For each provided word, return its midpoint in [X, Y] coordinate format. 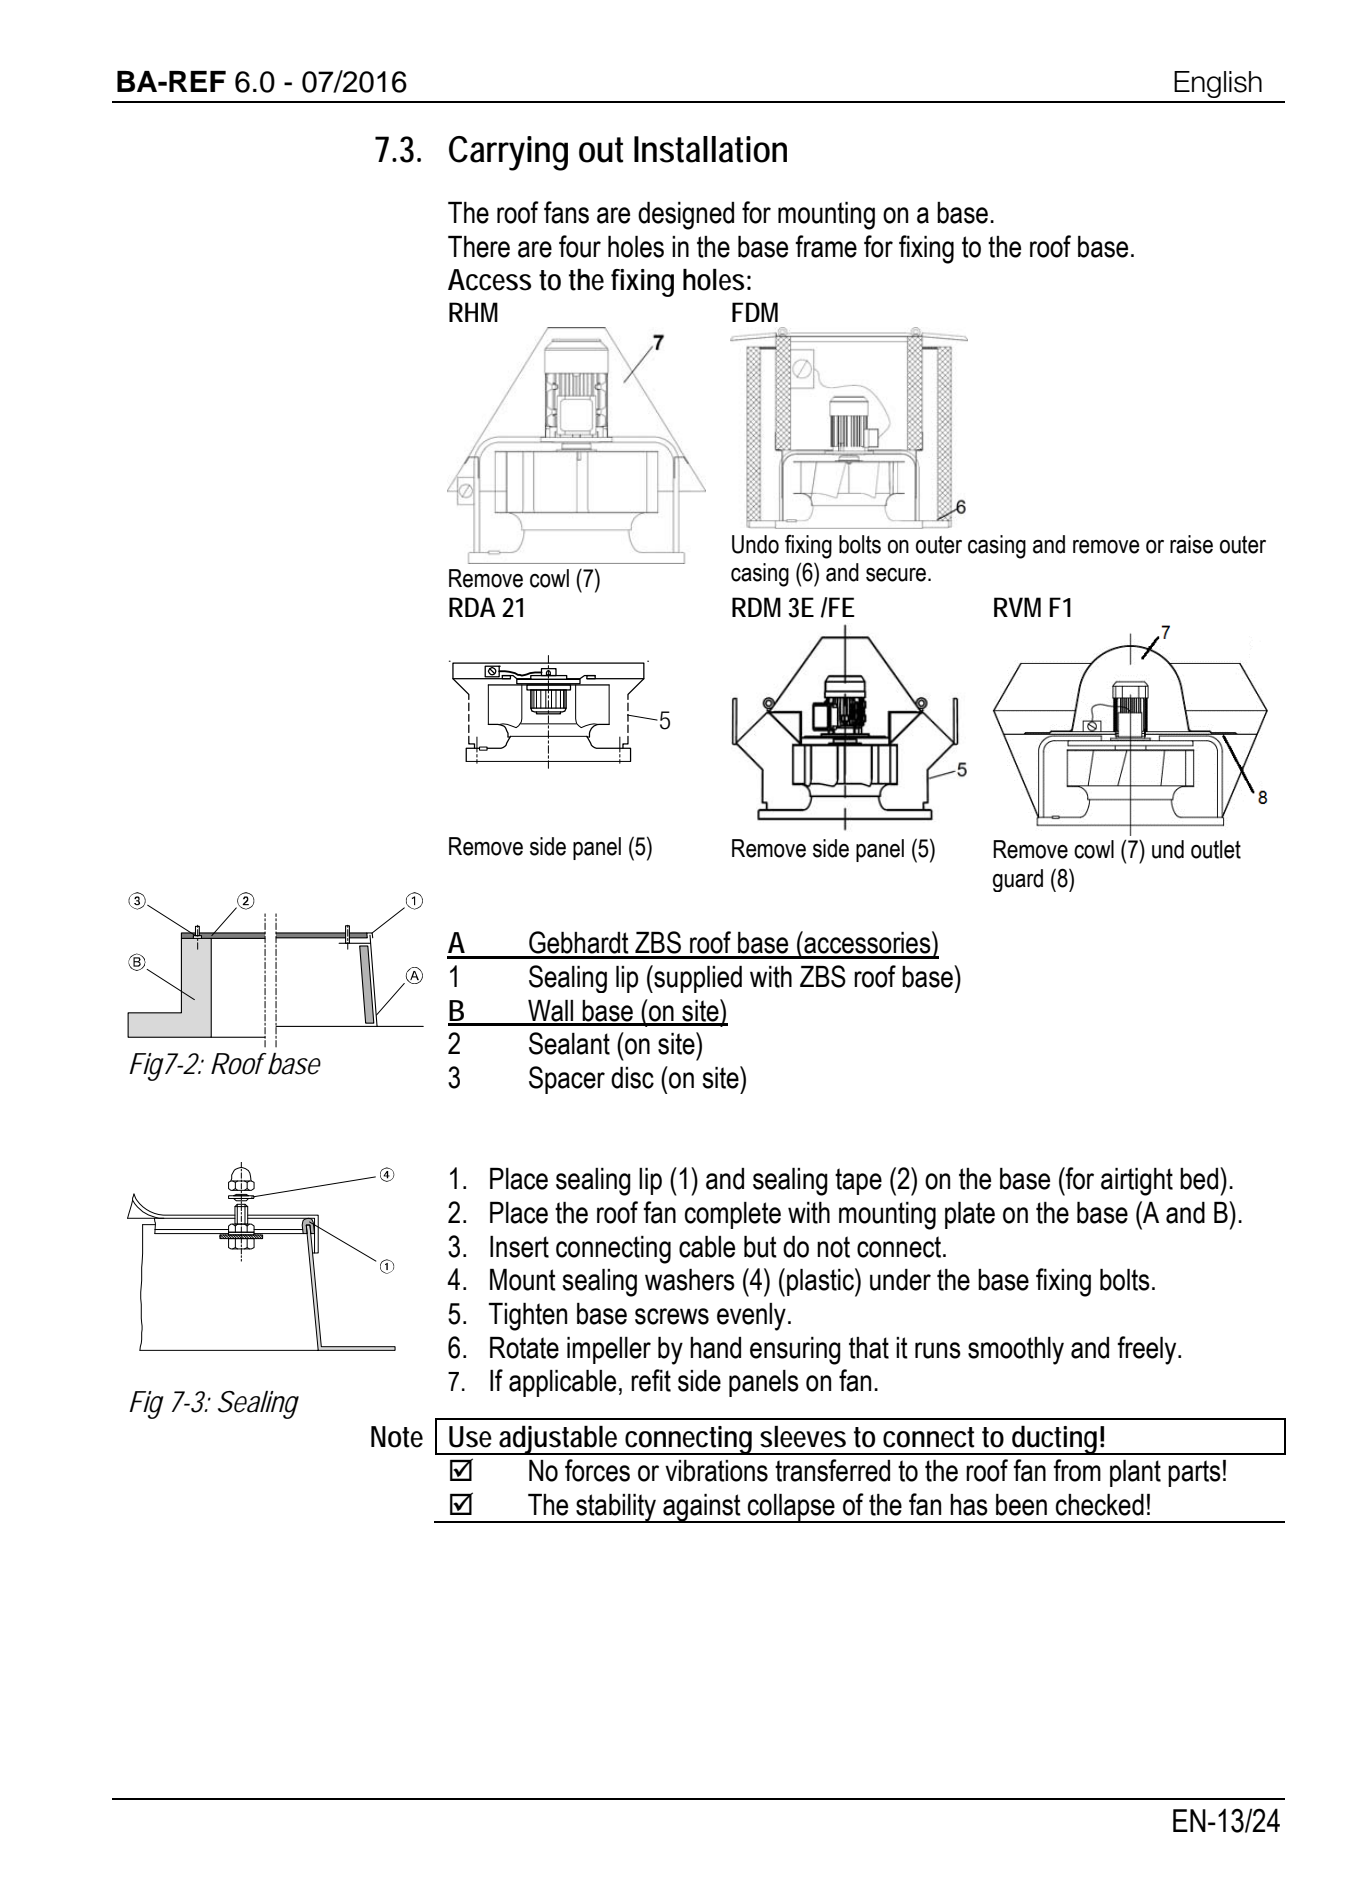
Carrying [508, 153]
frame [826, 246]
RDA [472, 607]
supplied [697, 979]
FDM [755, 312]
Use [470, 1437]
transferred [832, 1470]
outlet [1216, 849]
